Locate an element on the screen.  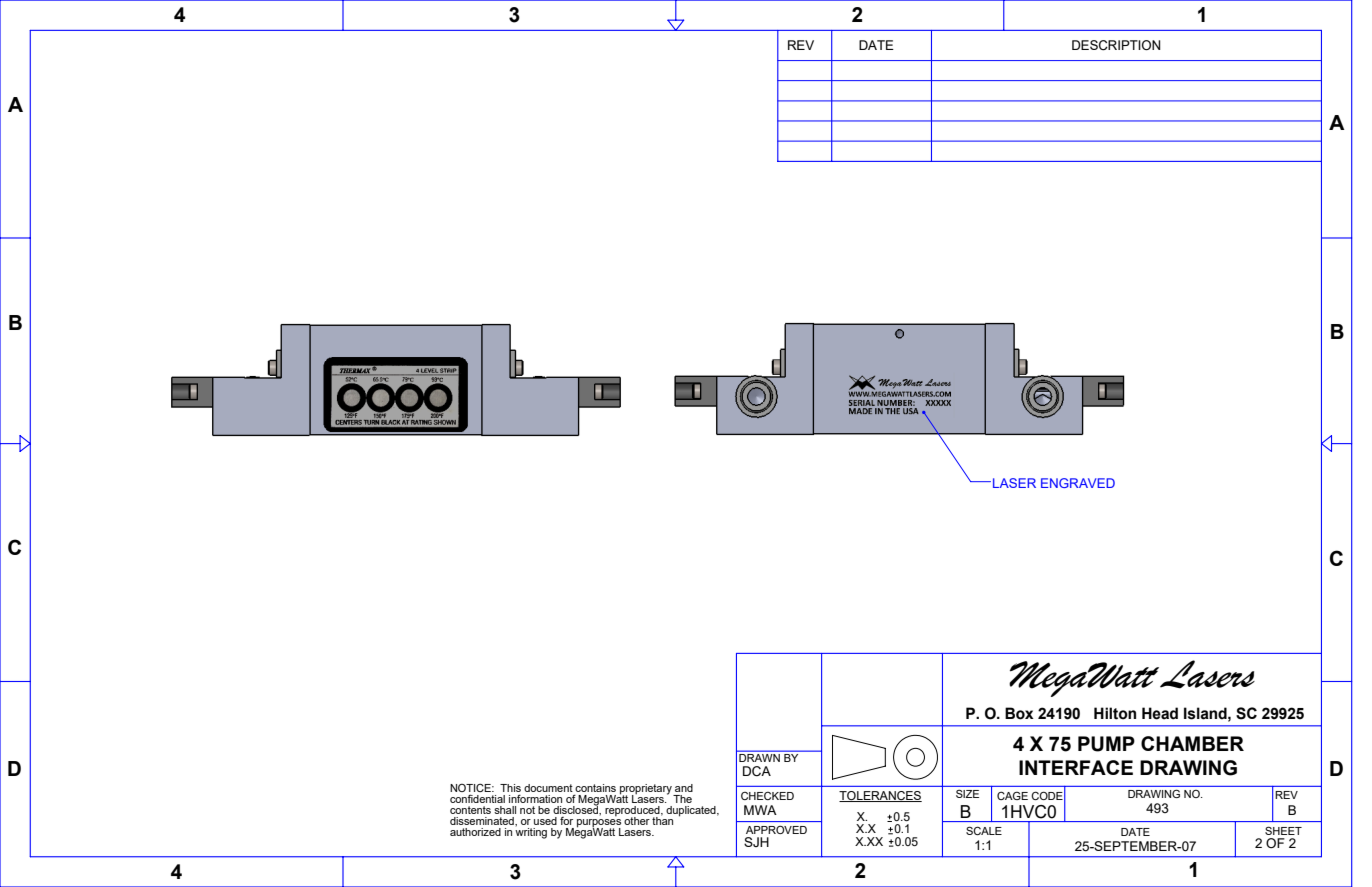
SHEET is located at coordinates (1283, 831).
